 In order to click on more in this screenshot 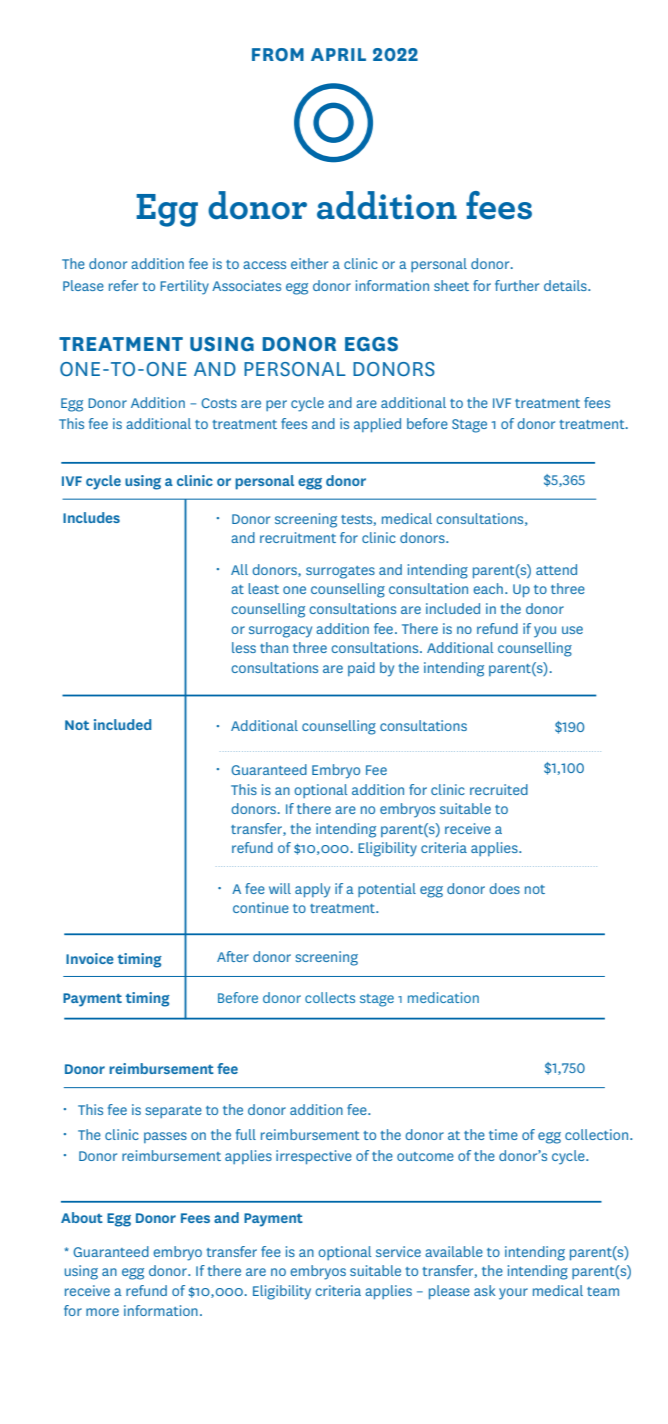, I will do `click(102, 1312)`.
